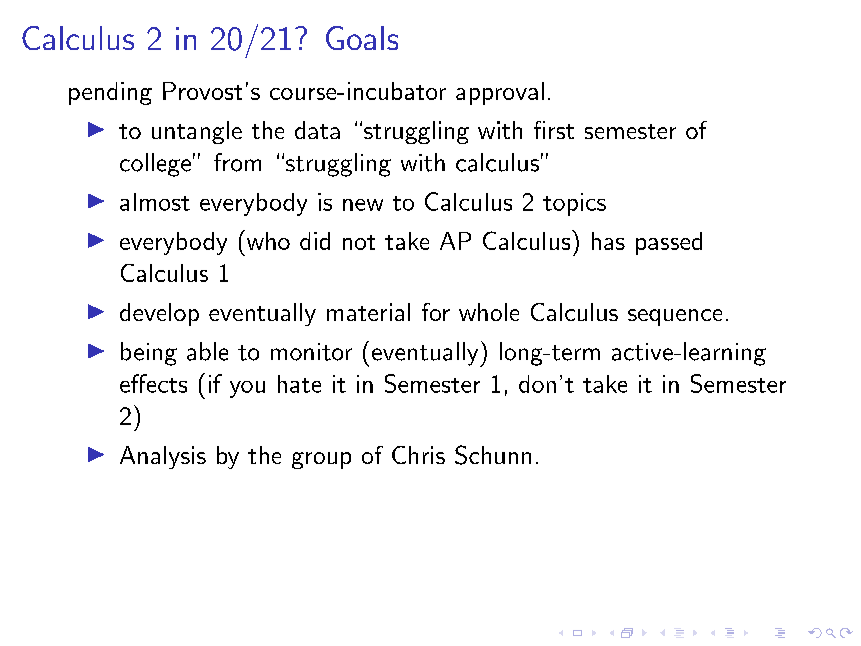  Describe the element at coordinates (359, 242) in the screenshot. I see `not` at that location.
